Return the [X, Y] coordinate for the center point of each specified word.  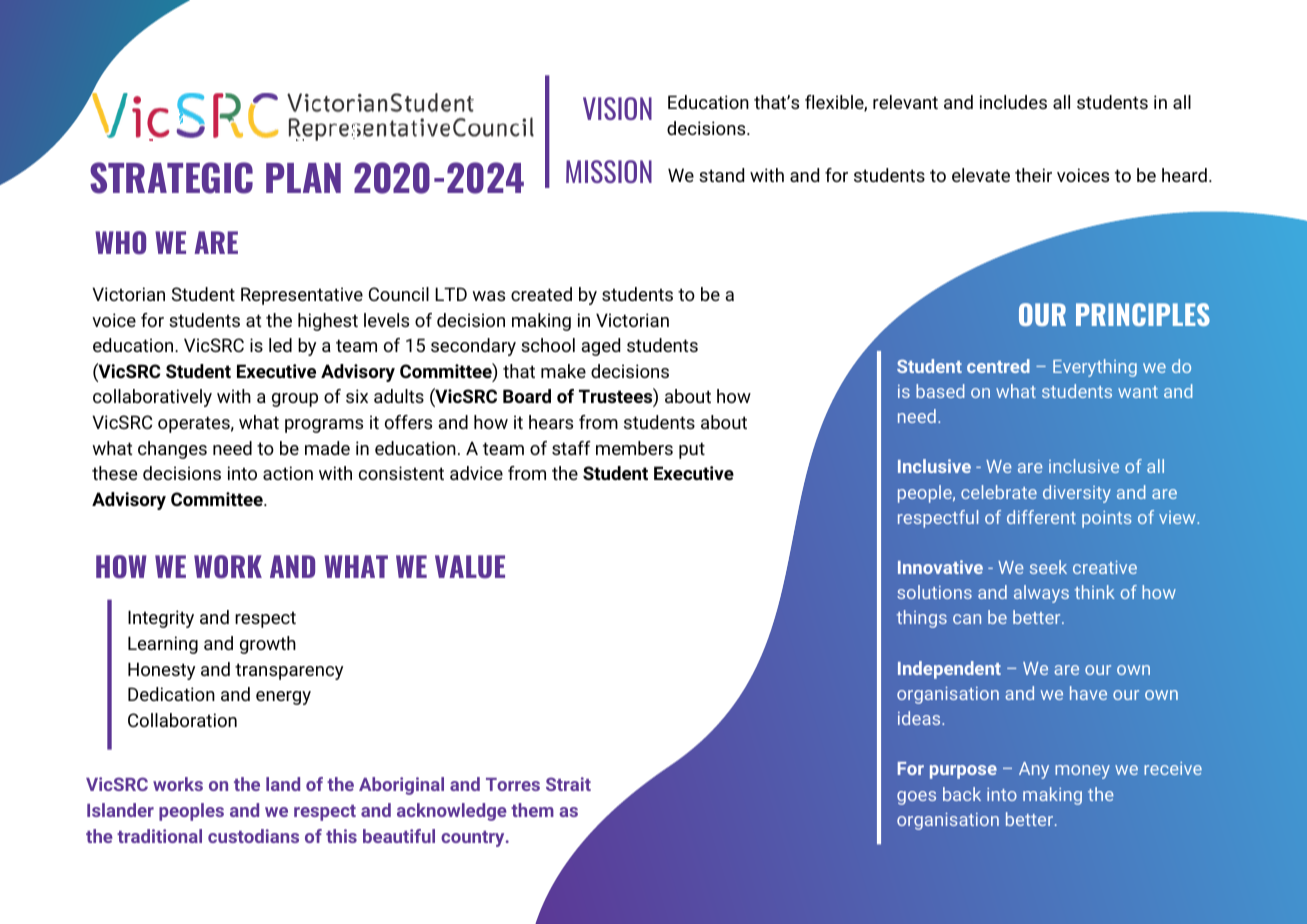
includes [1013, 102]
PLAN [303, 178]
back [962, 794]
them [532, 810]
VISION [617, 108]
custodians [253, 836]
